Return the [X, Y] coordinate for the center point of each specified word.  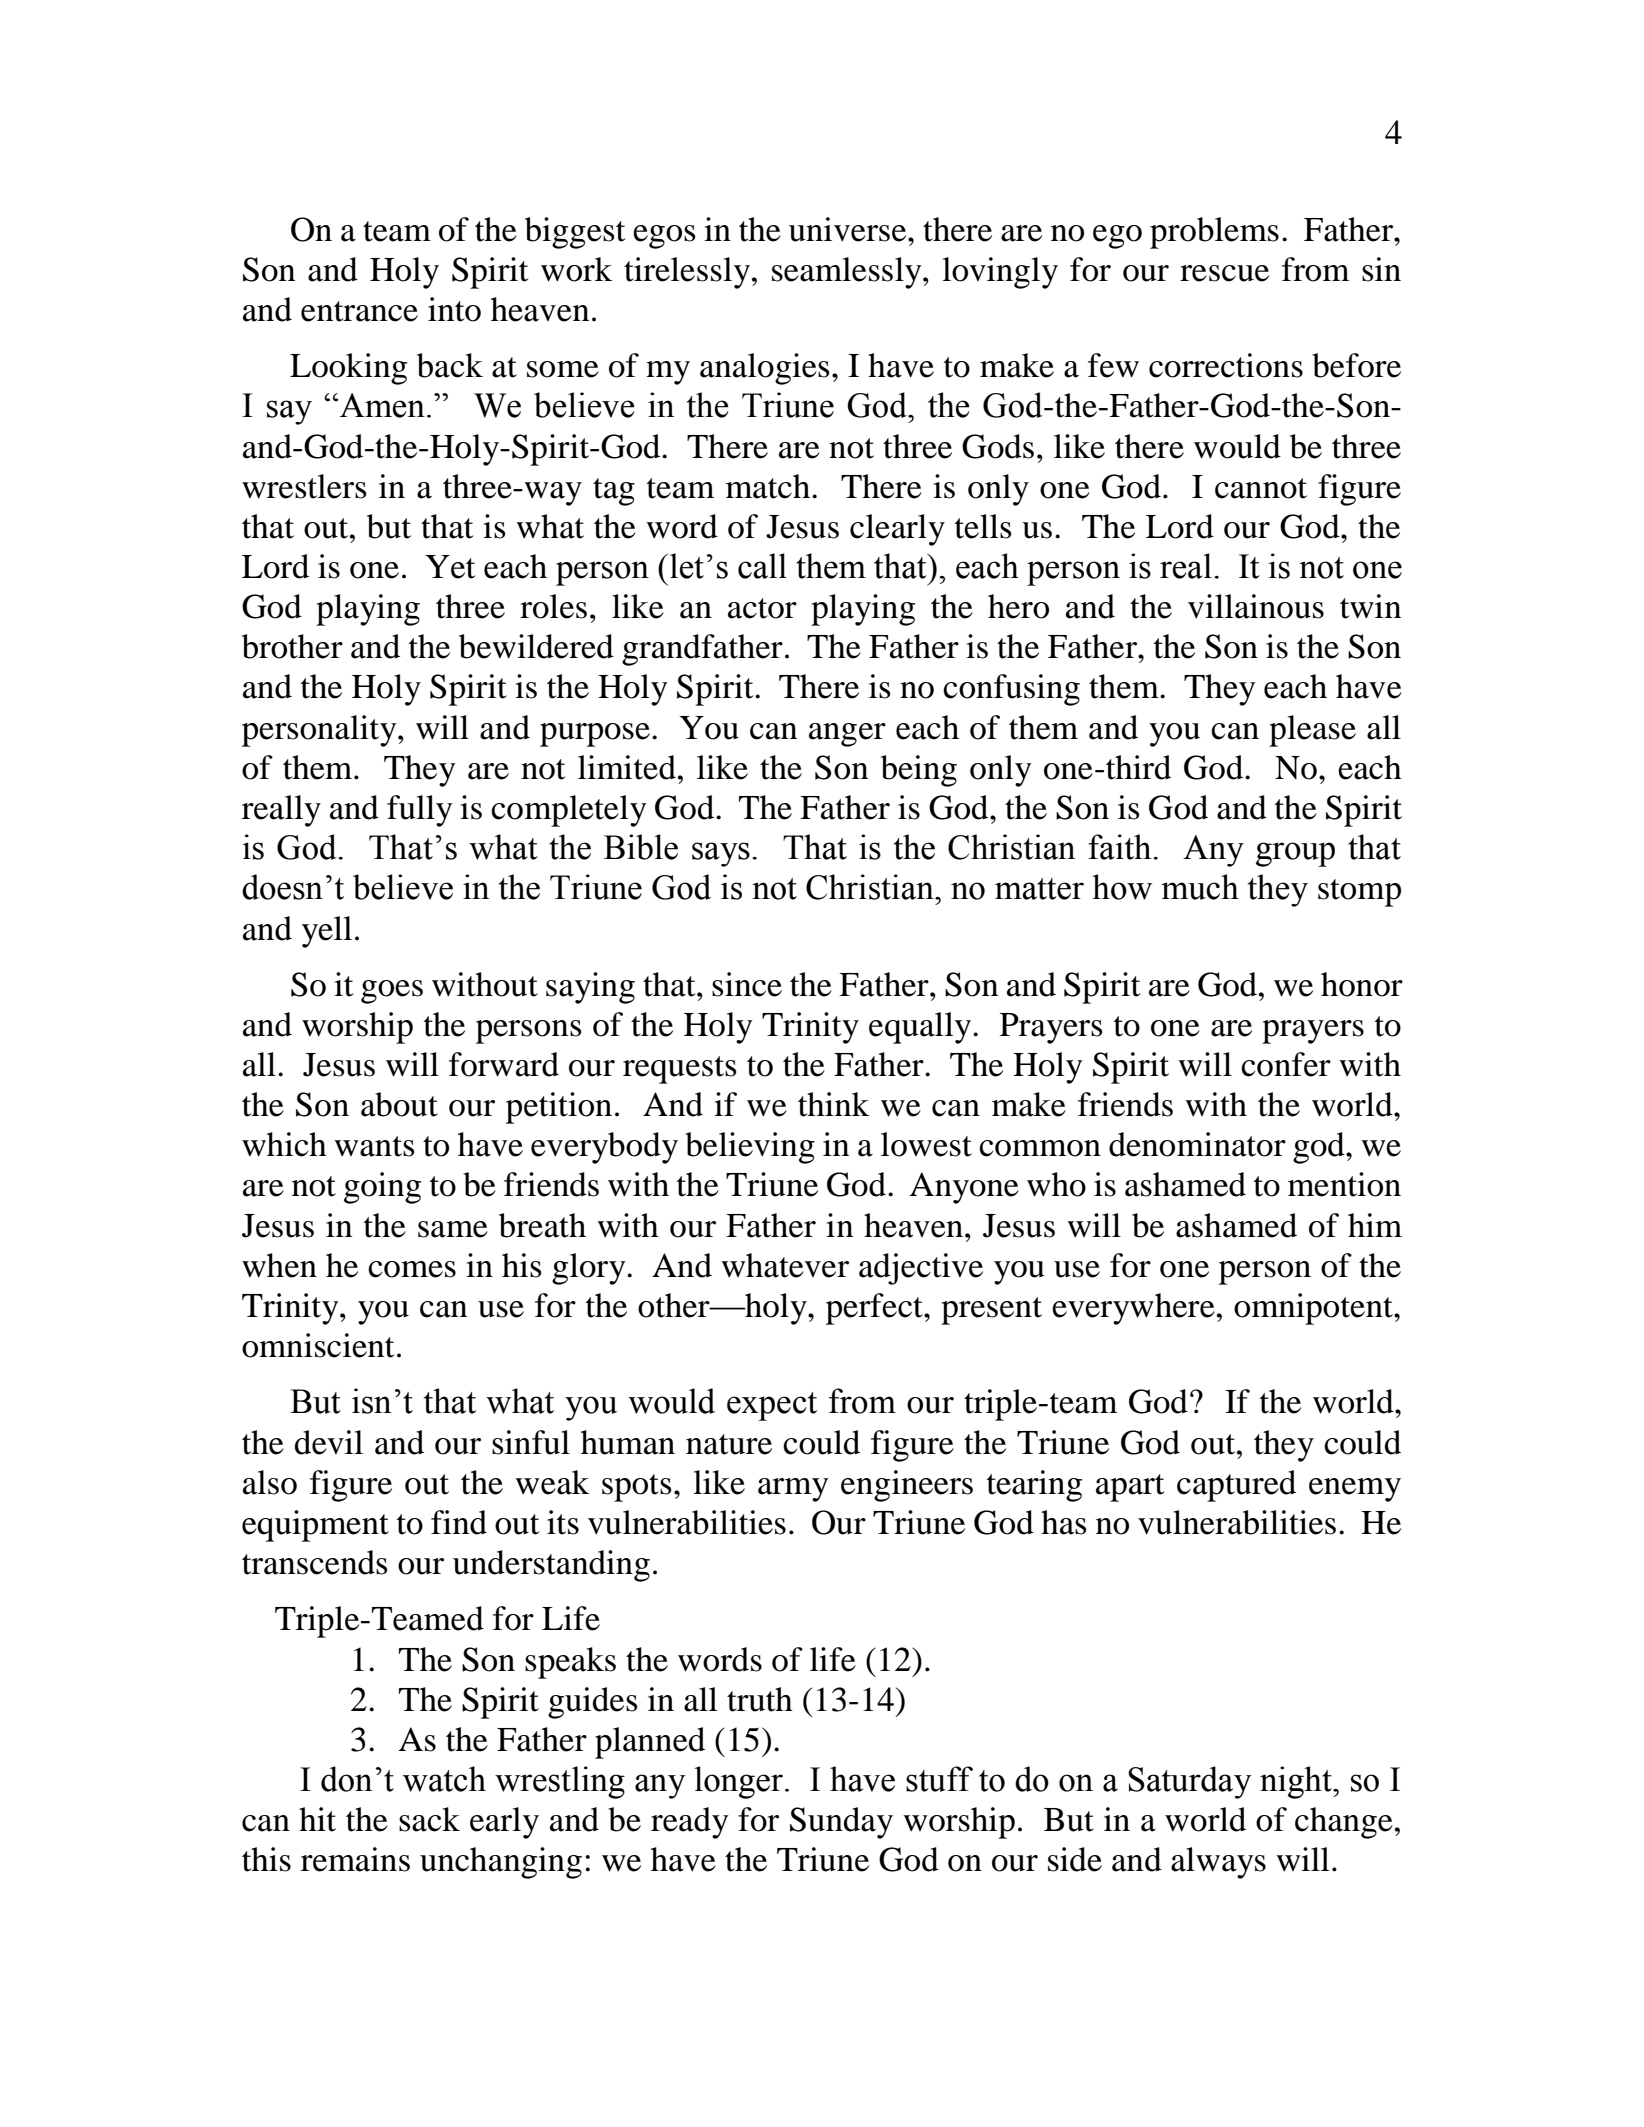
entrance [359, 311]
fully [419, 811]
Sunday [841, 1823]
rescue [1224, 273]
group [1295, 854]
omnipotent [1314, 1309]
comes [412, 1269]
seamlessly [848, 273]
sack [429, 1819]
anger [847, 735]
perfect [875, 1309]
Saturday [1189, 1782]
